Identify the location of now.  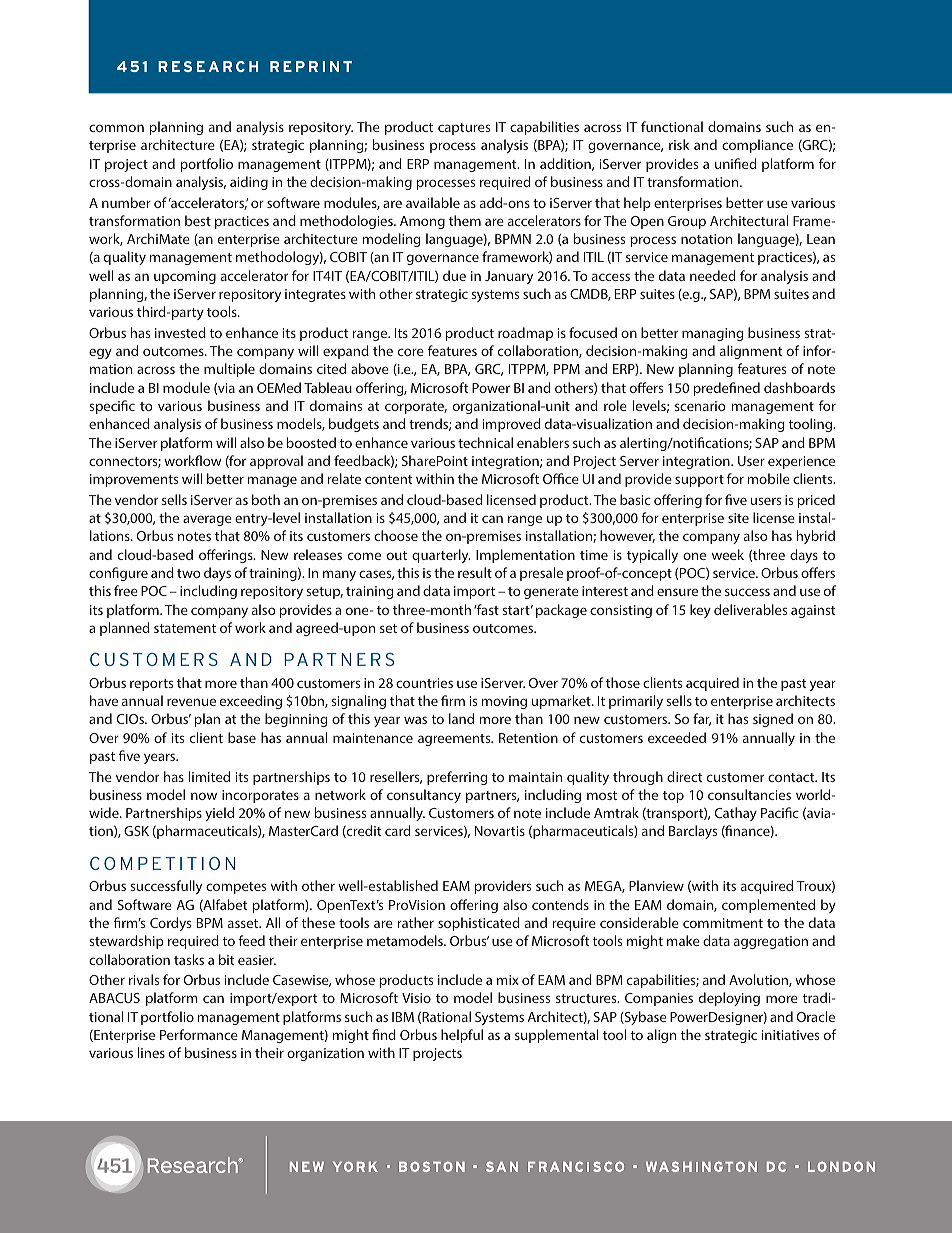
(204, 796).
